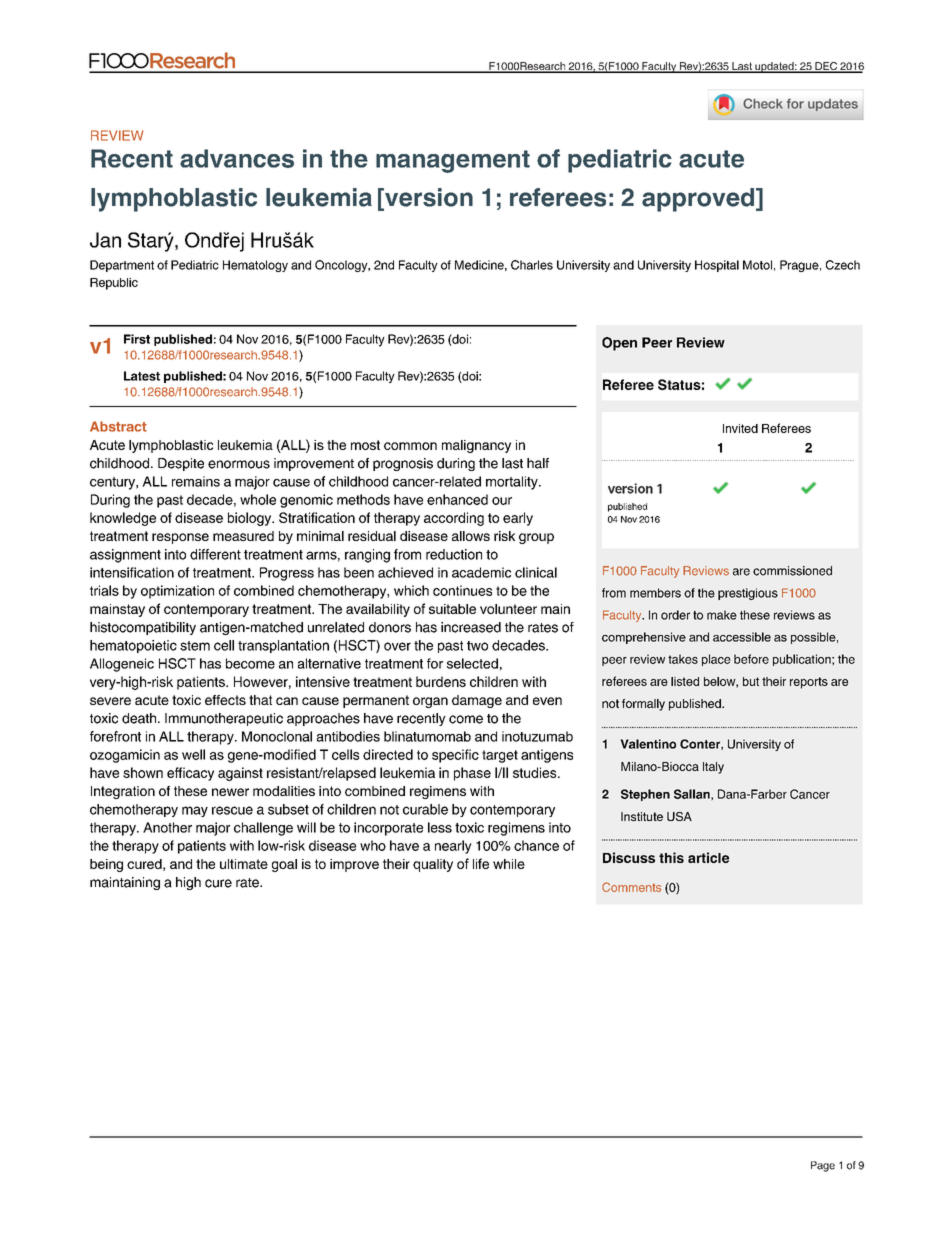  I want to click on approved, so click(698, 200).
